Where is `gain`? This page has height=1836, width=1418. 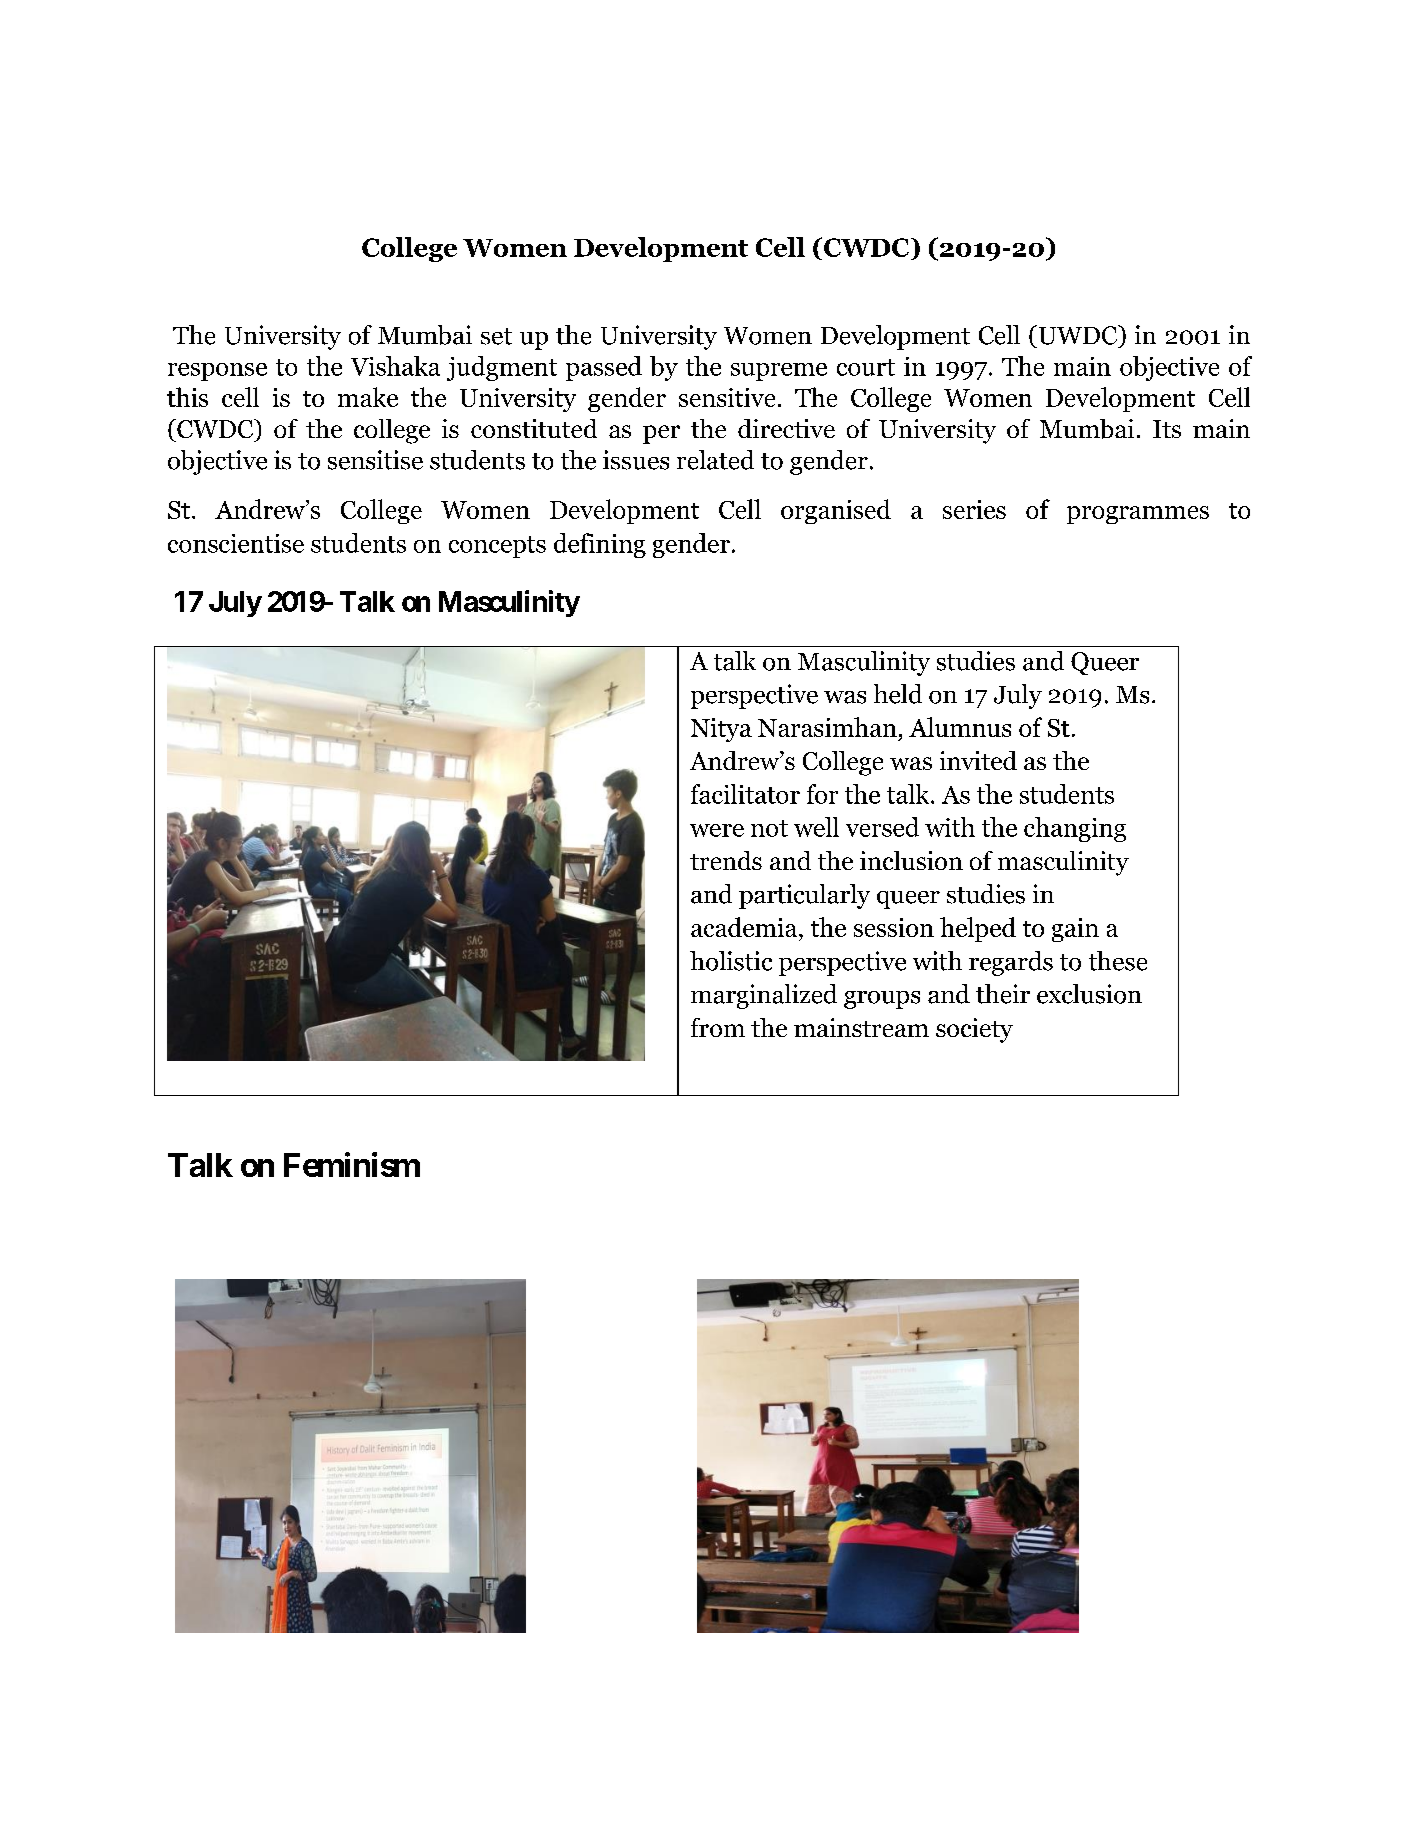 gain is located at coordinates (1075, 930).
